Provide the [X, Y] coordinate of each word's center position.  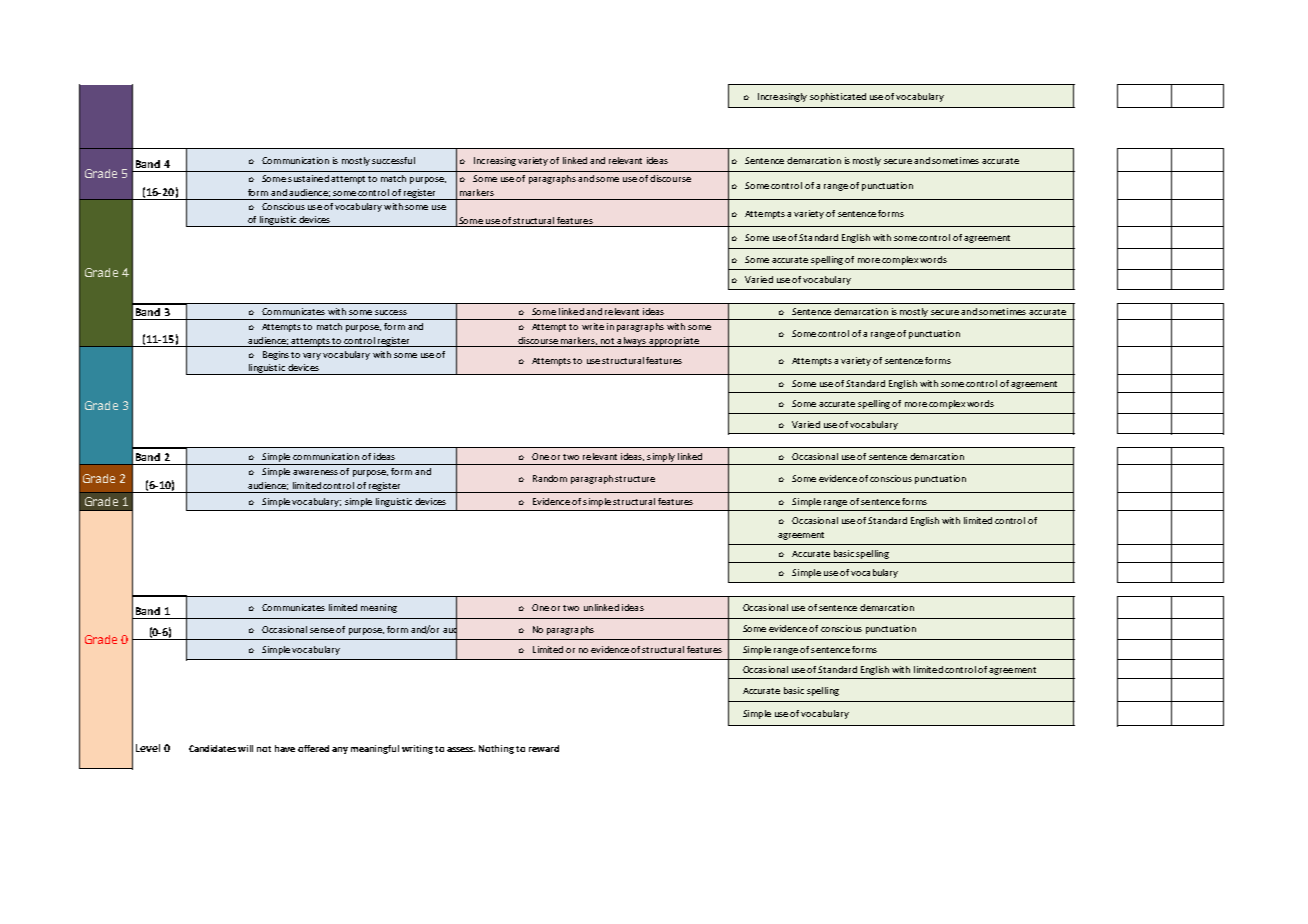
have [285, 748]
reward [544, 748]
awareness [315, 472]
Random [550, 478]
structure [635, 479]
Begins [276, 355]
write [593, 326]
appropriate [674, 342]
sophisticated [838, 97]
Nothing [496, 749]
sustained [308, 178]
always [632, 342]
